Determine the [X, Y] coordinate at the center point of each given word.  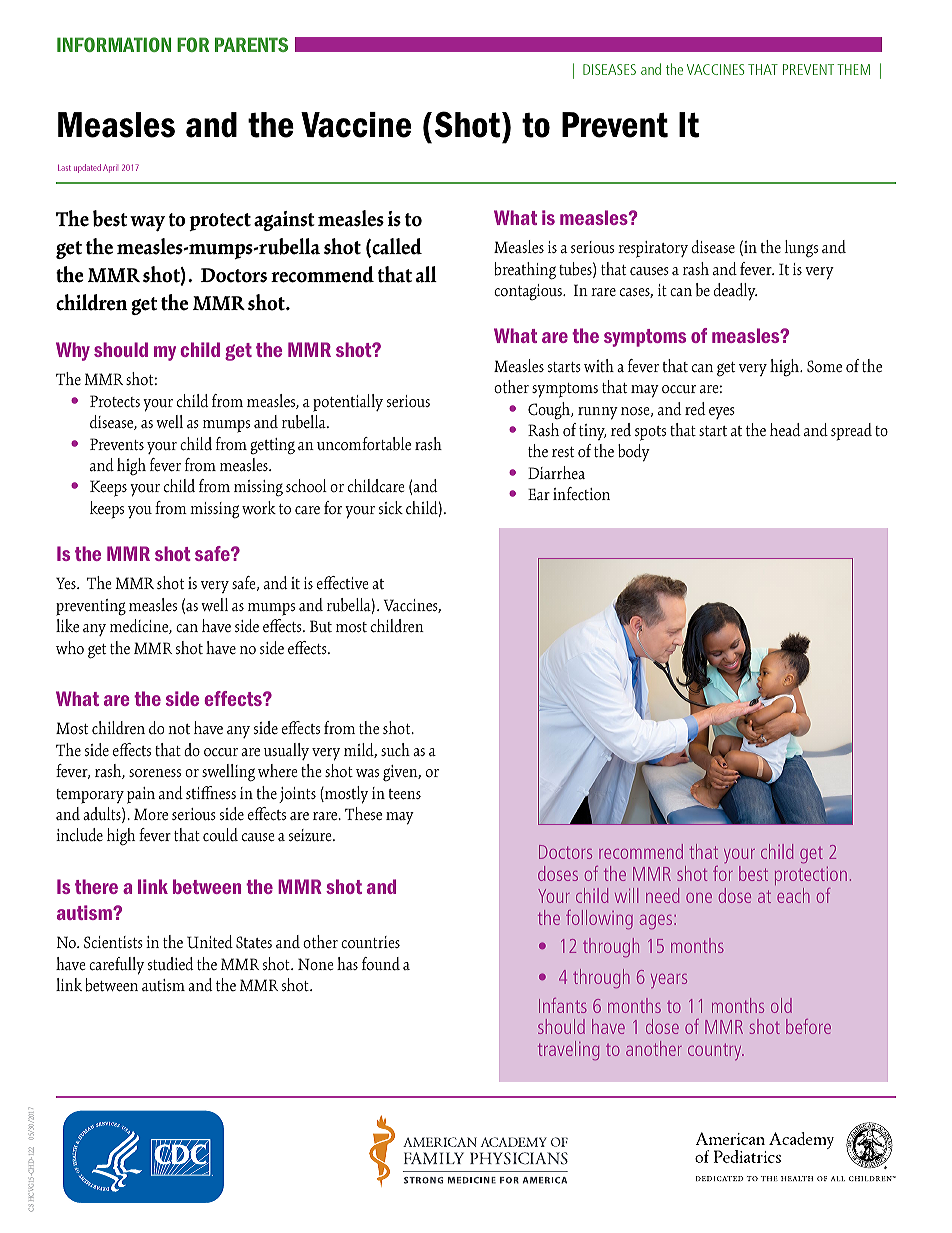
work [259, 508]
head [785, 429]
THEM [853, 69]
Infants [563, 1005]
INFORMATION [114, 44]
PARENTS [251, 44]
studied [171, 964]
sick [391, 508]
